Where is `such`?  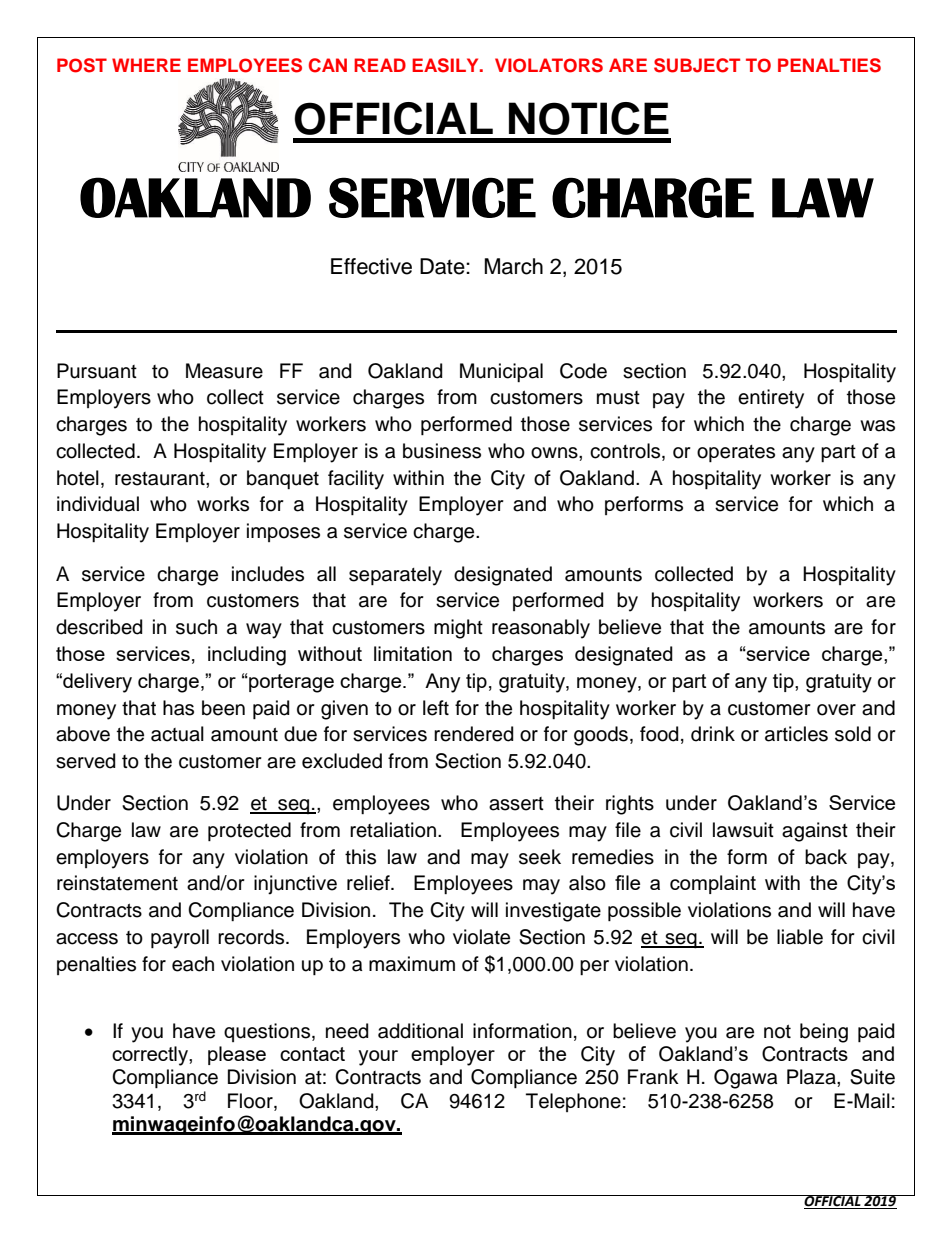
such is located at coordinates (196, 627).
